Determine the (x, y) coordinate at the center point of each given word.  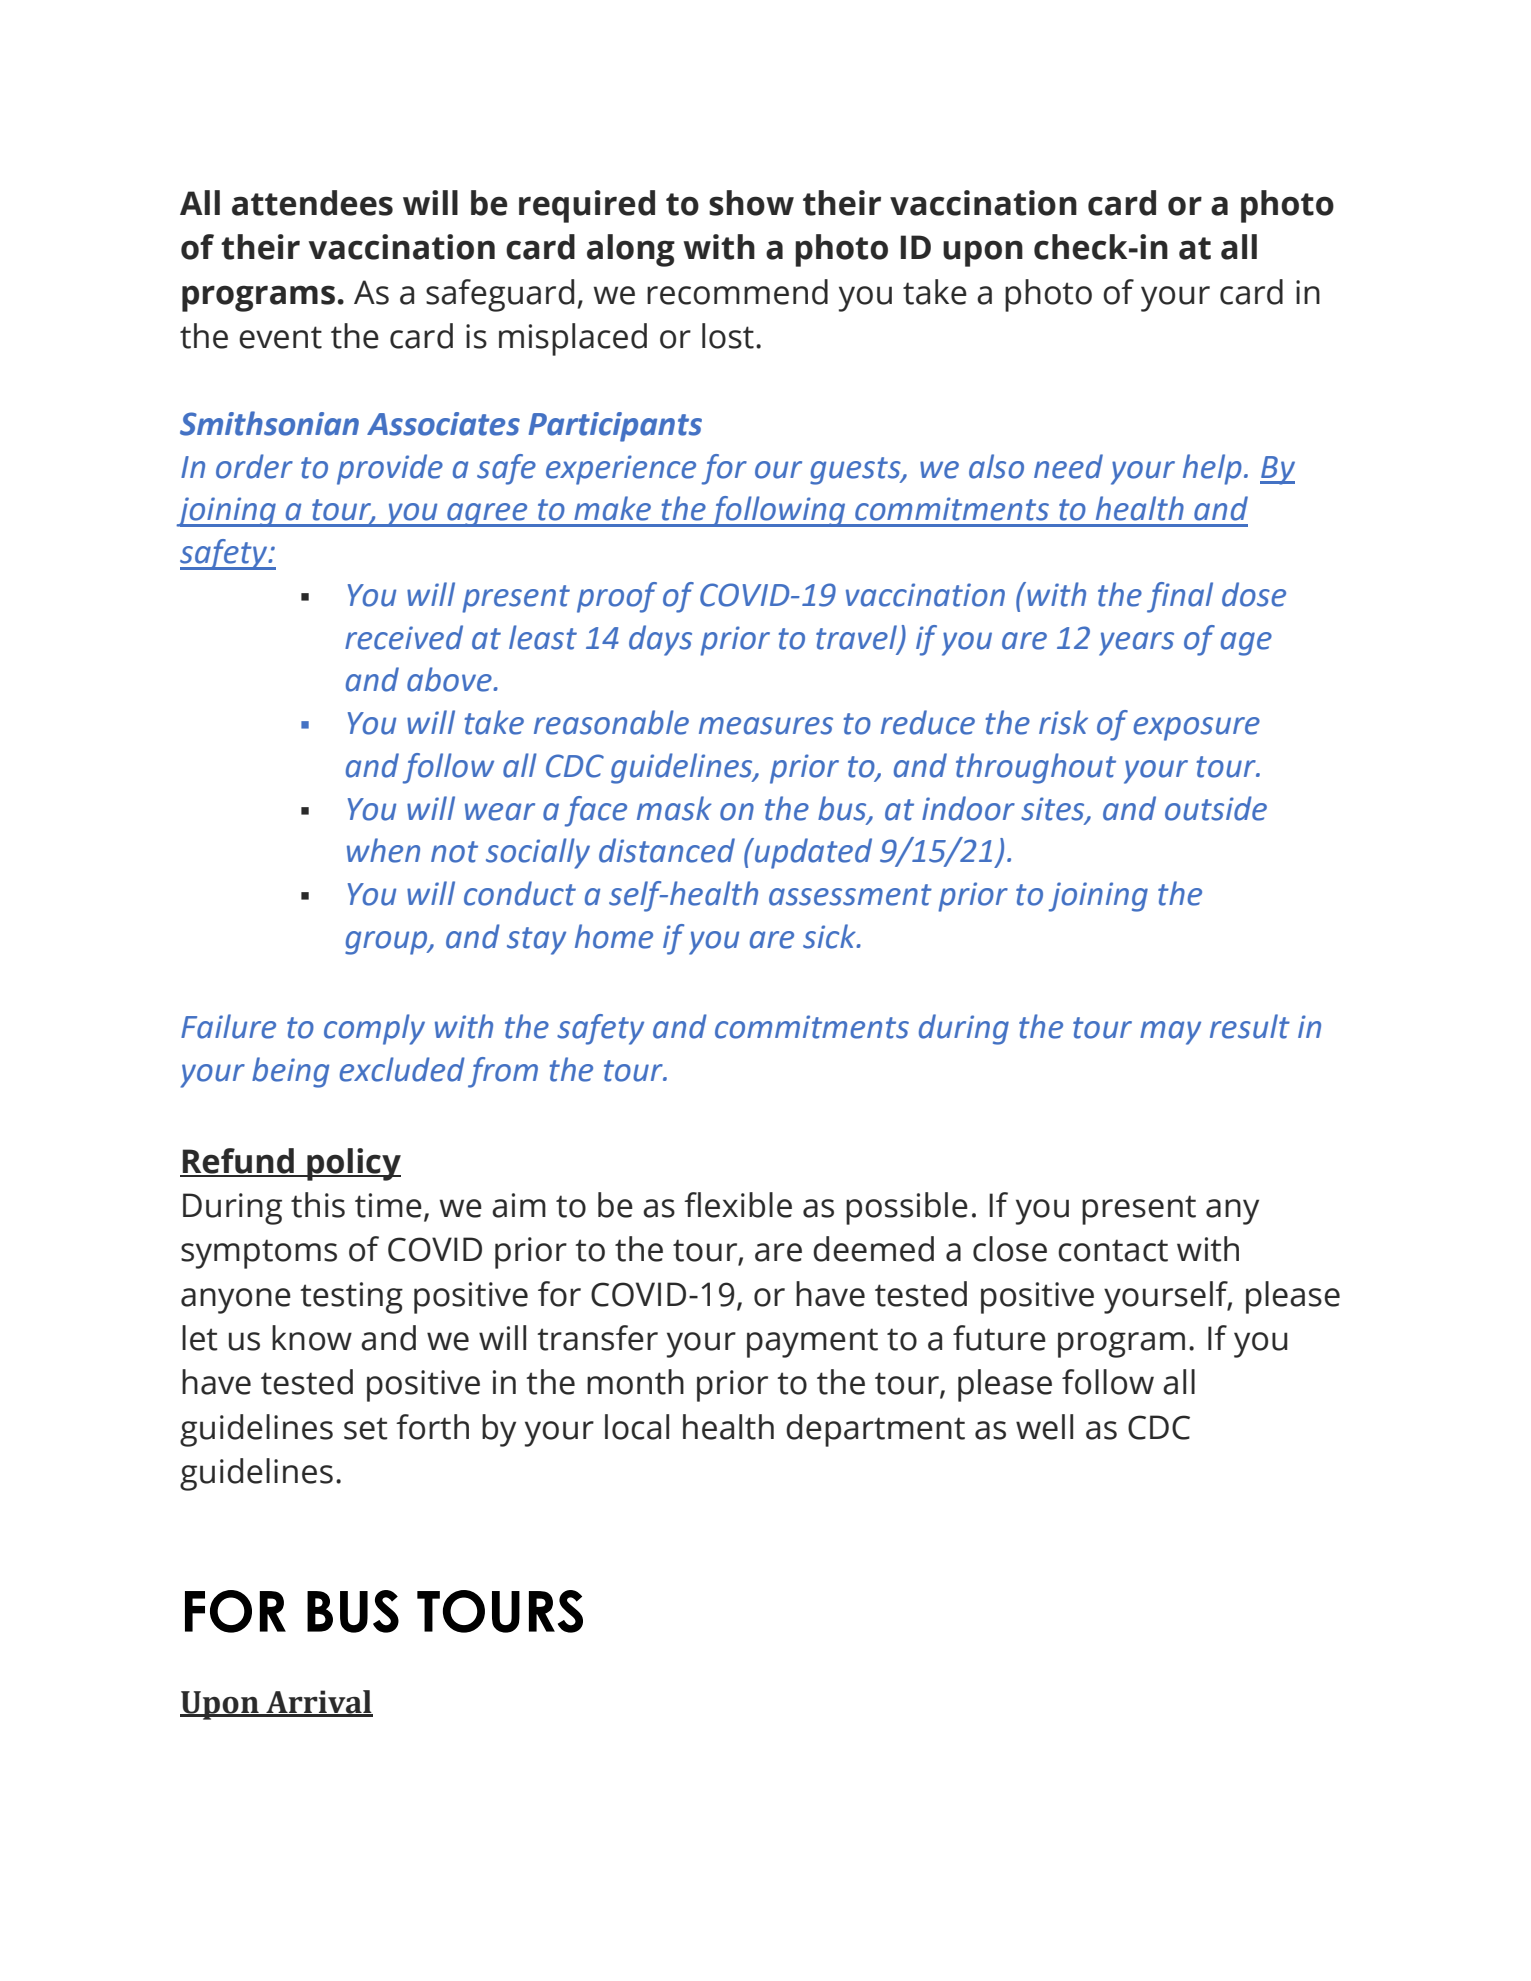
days (660, 640)
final (1180, 597)
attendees (312, 203)
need (1068, 466)
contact (1113, 1250)
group (387, 943)
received (404, 637)
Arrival (318, 1703)
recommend (737, 292)
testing (351, 1298)
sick (830, 936)
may (1170, 1033)
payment (812, 1343)
